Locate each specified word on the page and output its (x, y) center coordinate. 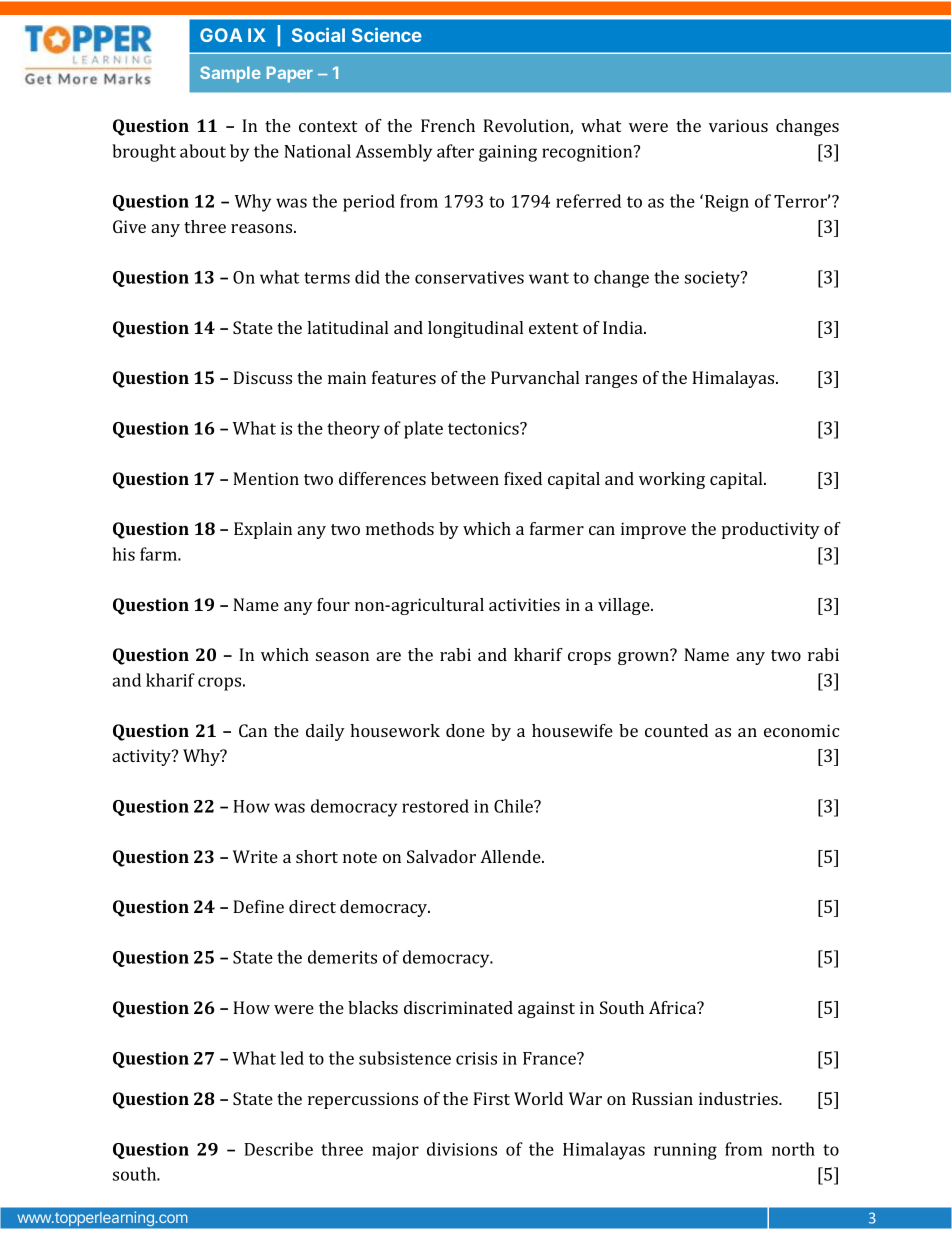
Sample (230, 74)
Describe (278, 1149)
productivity (771, 530)
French (448, 125)
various (738, 125)
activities (524, 604)
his (123, 554)
